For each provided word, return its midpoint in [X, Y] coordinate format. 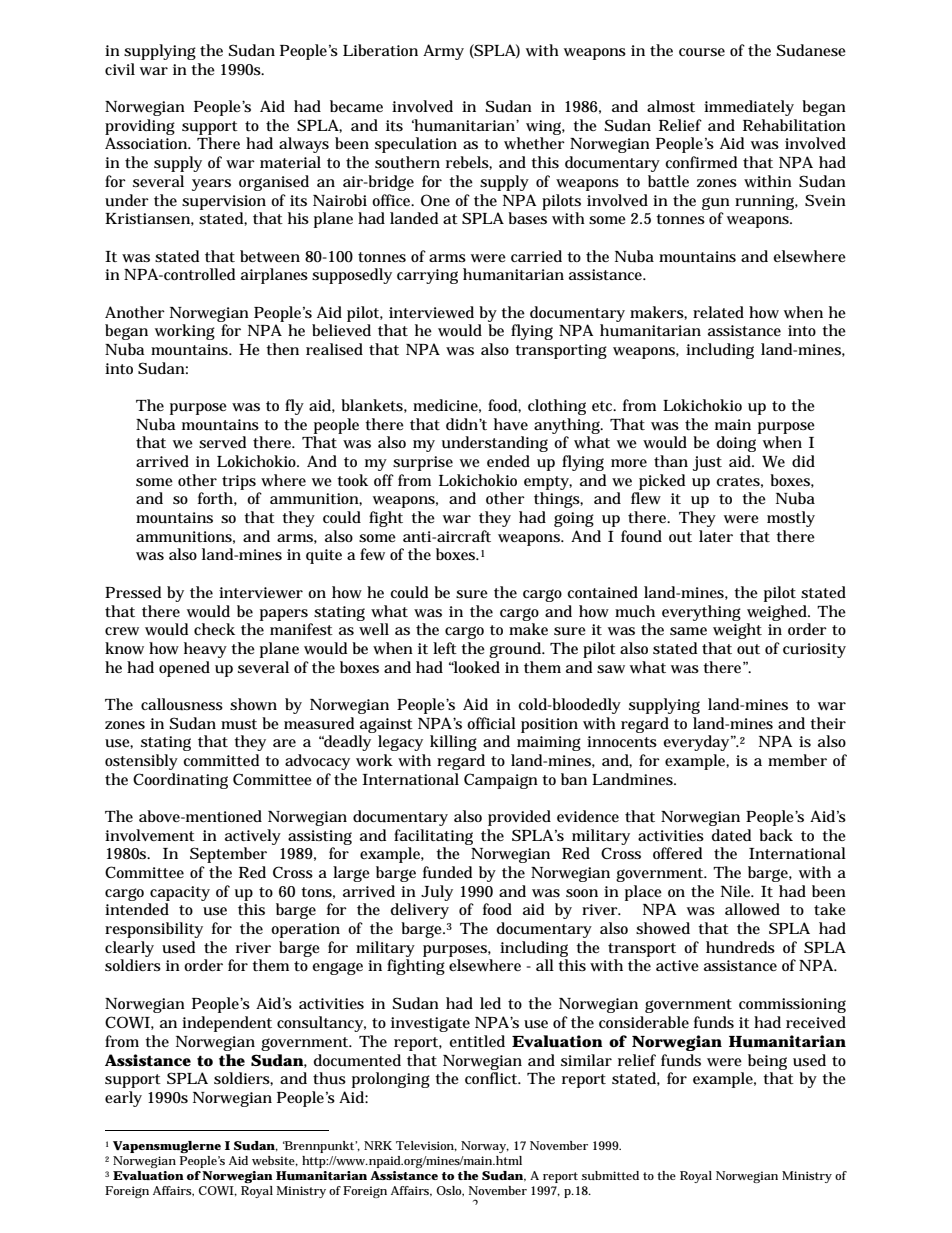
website [275, 1161]
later [716, 536]
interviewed [431, 312]
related [718, 312]
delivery [420, 911]
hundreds [740, 947]
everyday [697, 743]
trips [239, 482]
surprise [423, 463]
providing [140, 127]
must [239, 724]
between [270, 256]
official [491, 723]
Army [443, 52]
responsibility [154, 930]
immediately [749, 108]
